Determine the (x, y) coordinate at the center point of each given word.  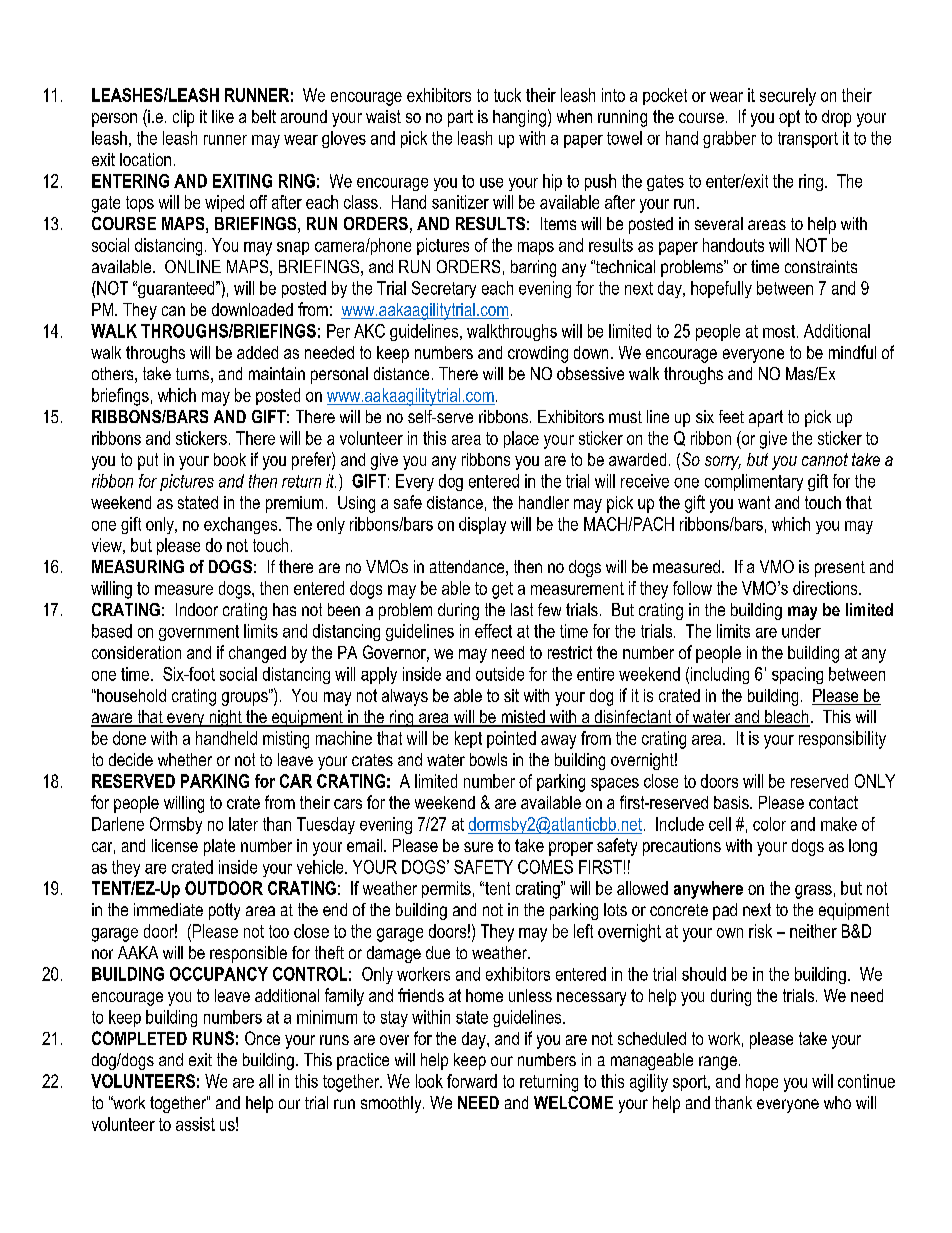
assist (195, 1124)
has (284, 609)
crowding (538, 354)
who (837, 1102)
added (257, 352)
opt (789, 118)
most (780, 331)
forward (472, 1081)
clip (183, 118)
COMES (545, 867)
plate (219, 847)
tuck (507, 95)
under (801, 631)
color (769, 824)
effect (493, 631)
